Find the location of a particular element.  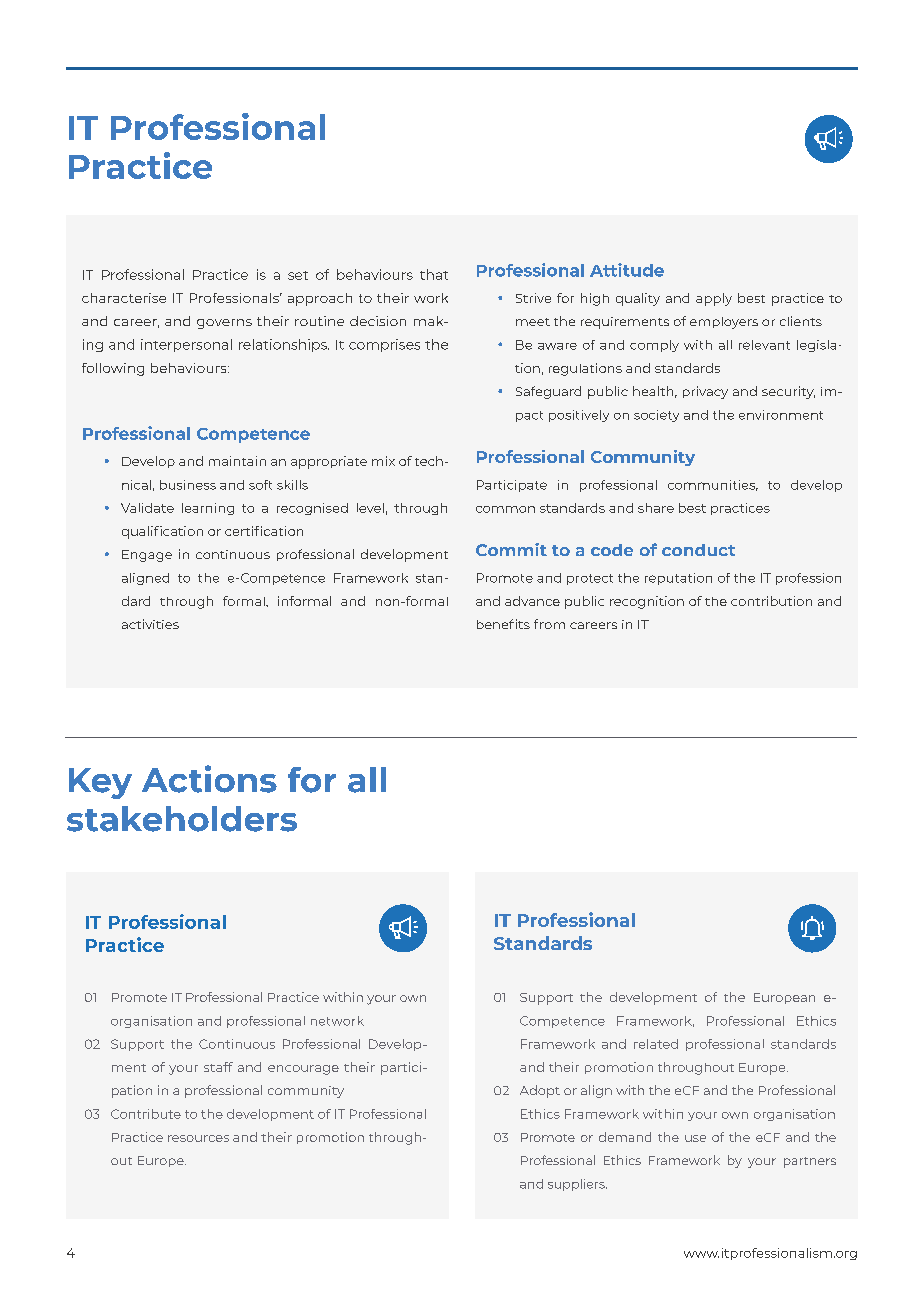

conduct is located at coordinates (698, 550).
